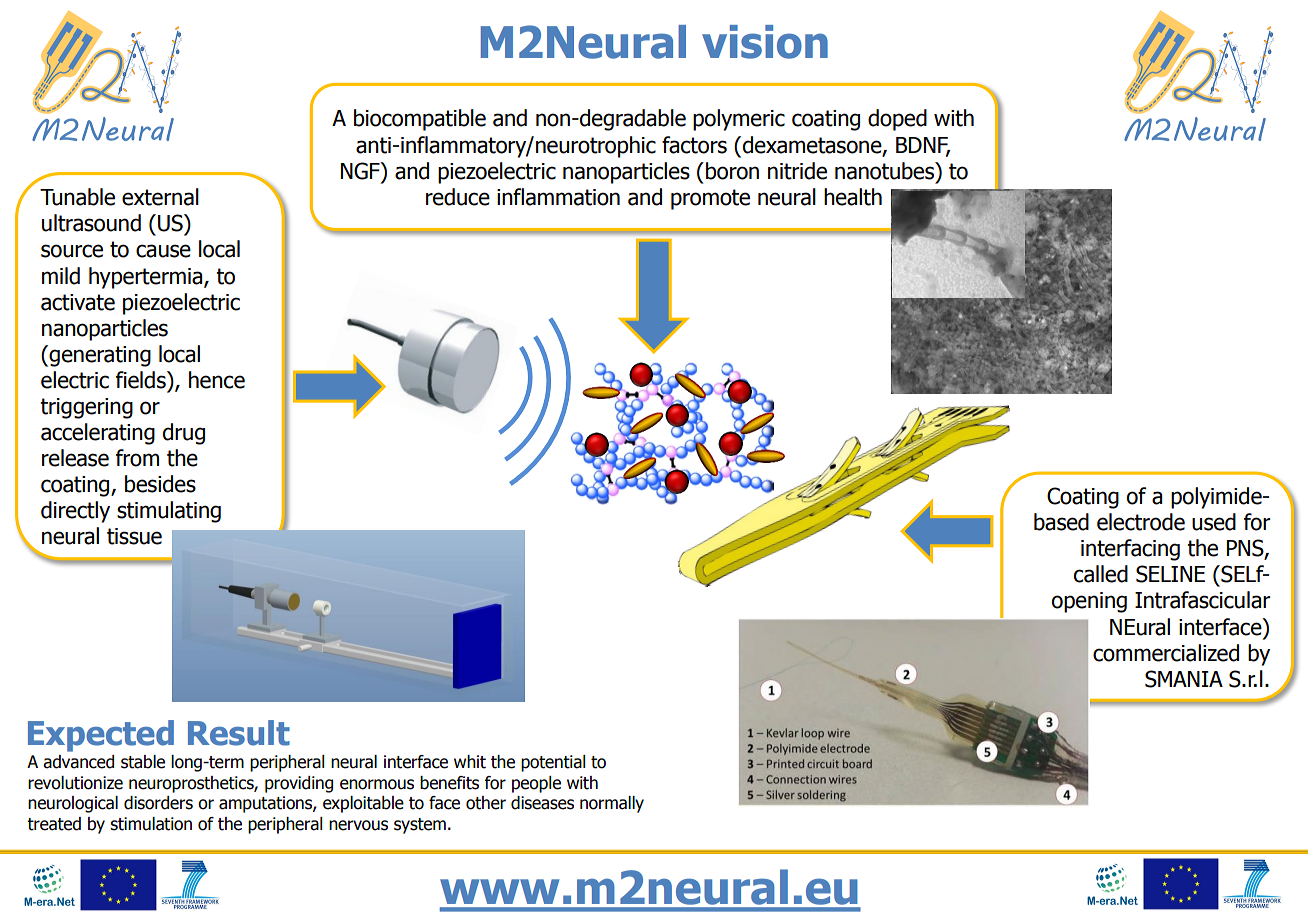 Image resolution: width=1308 pixels, height=924 pixels. What do you see at coordinates (897, 120) in the screenshot?
I see `doped` at bounding box center [897, 120].
